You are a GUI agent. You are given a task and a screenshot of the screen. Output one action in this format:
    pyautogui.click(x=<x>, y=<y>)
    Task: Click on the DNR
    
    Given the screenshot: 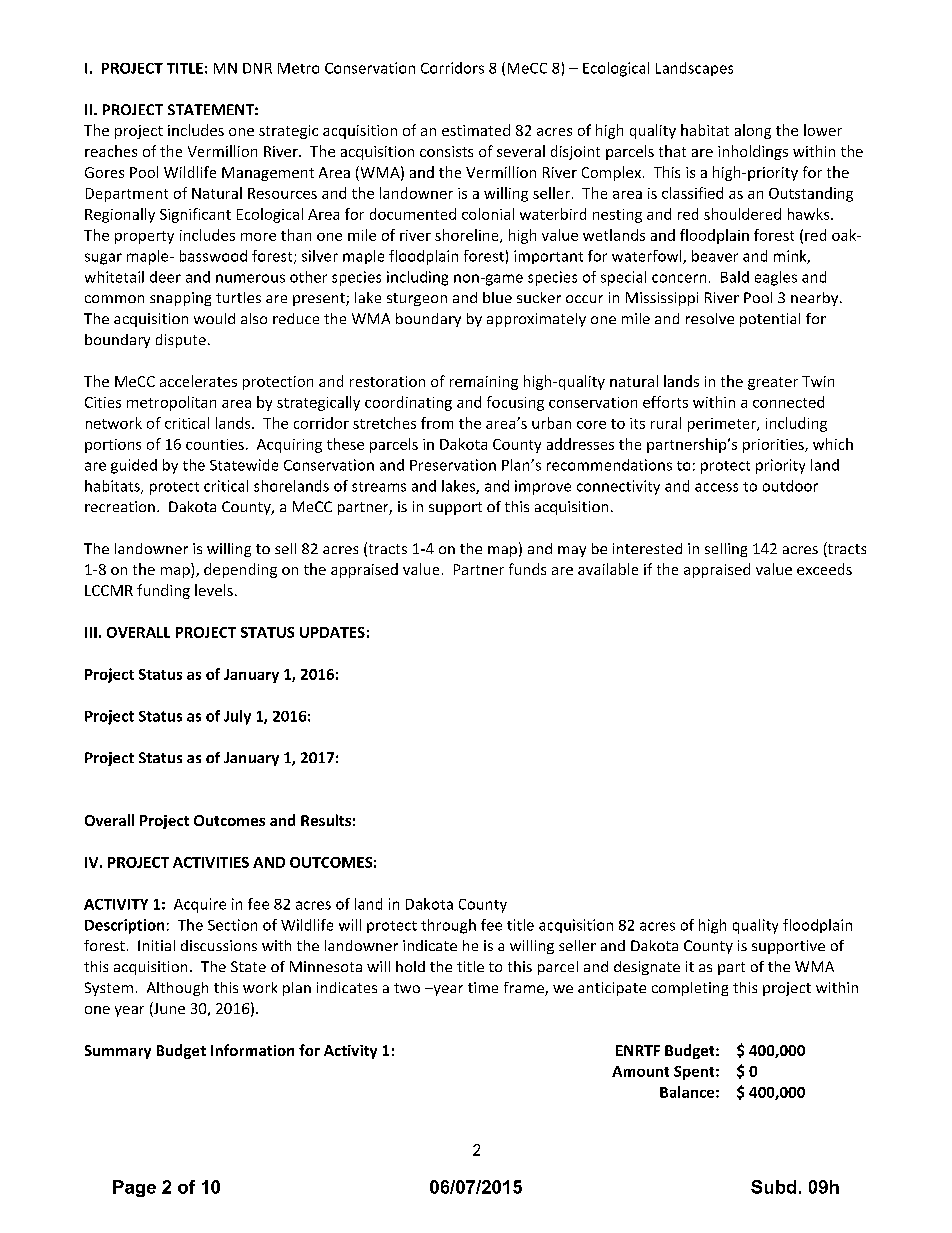 What is the action you would take?
    pyautogui.click(x=257, y=68)
